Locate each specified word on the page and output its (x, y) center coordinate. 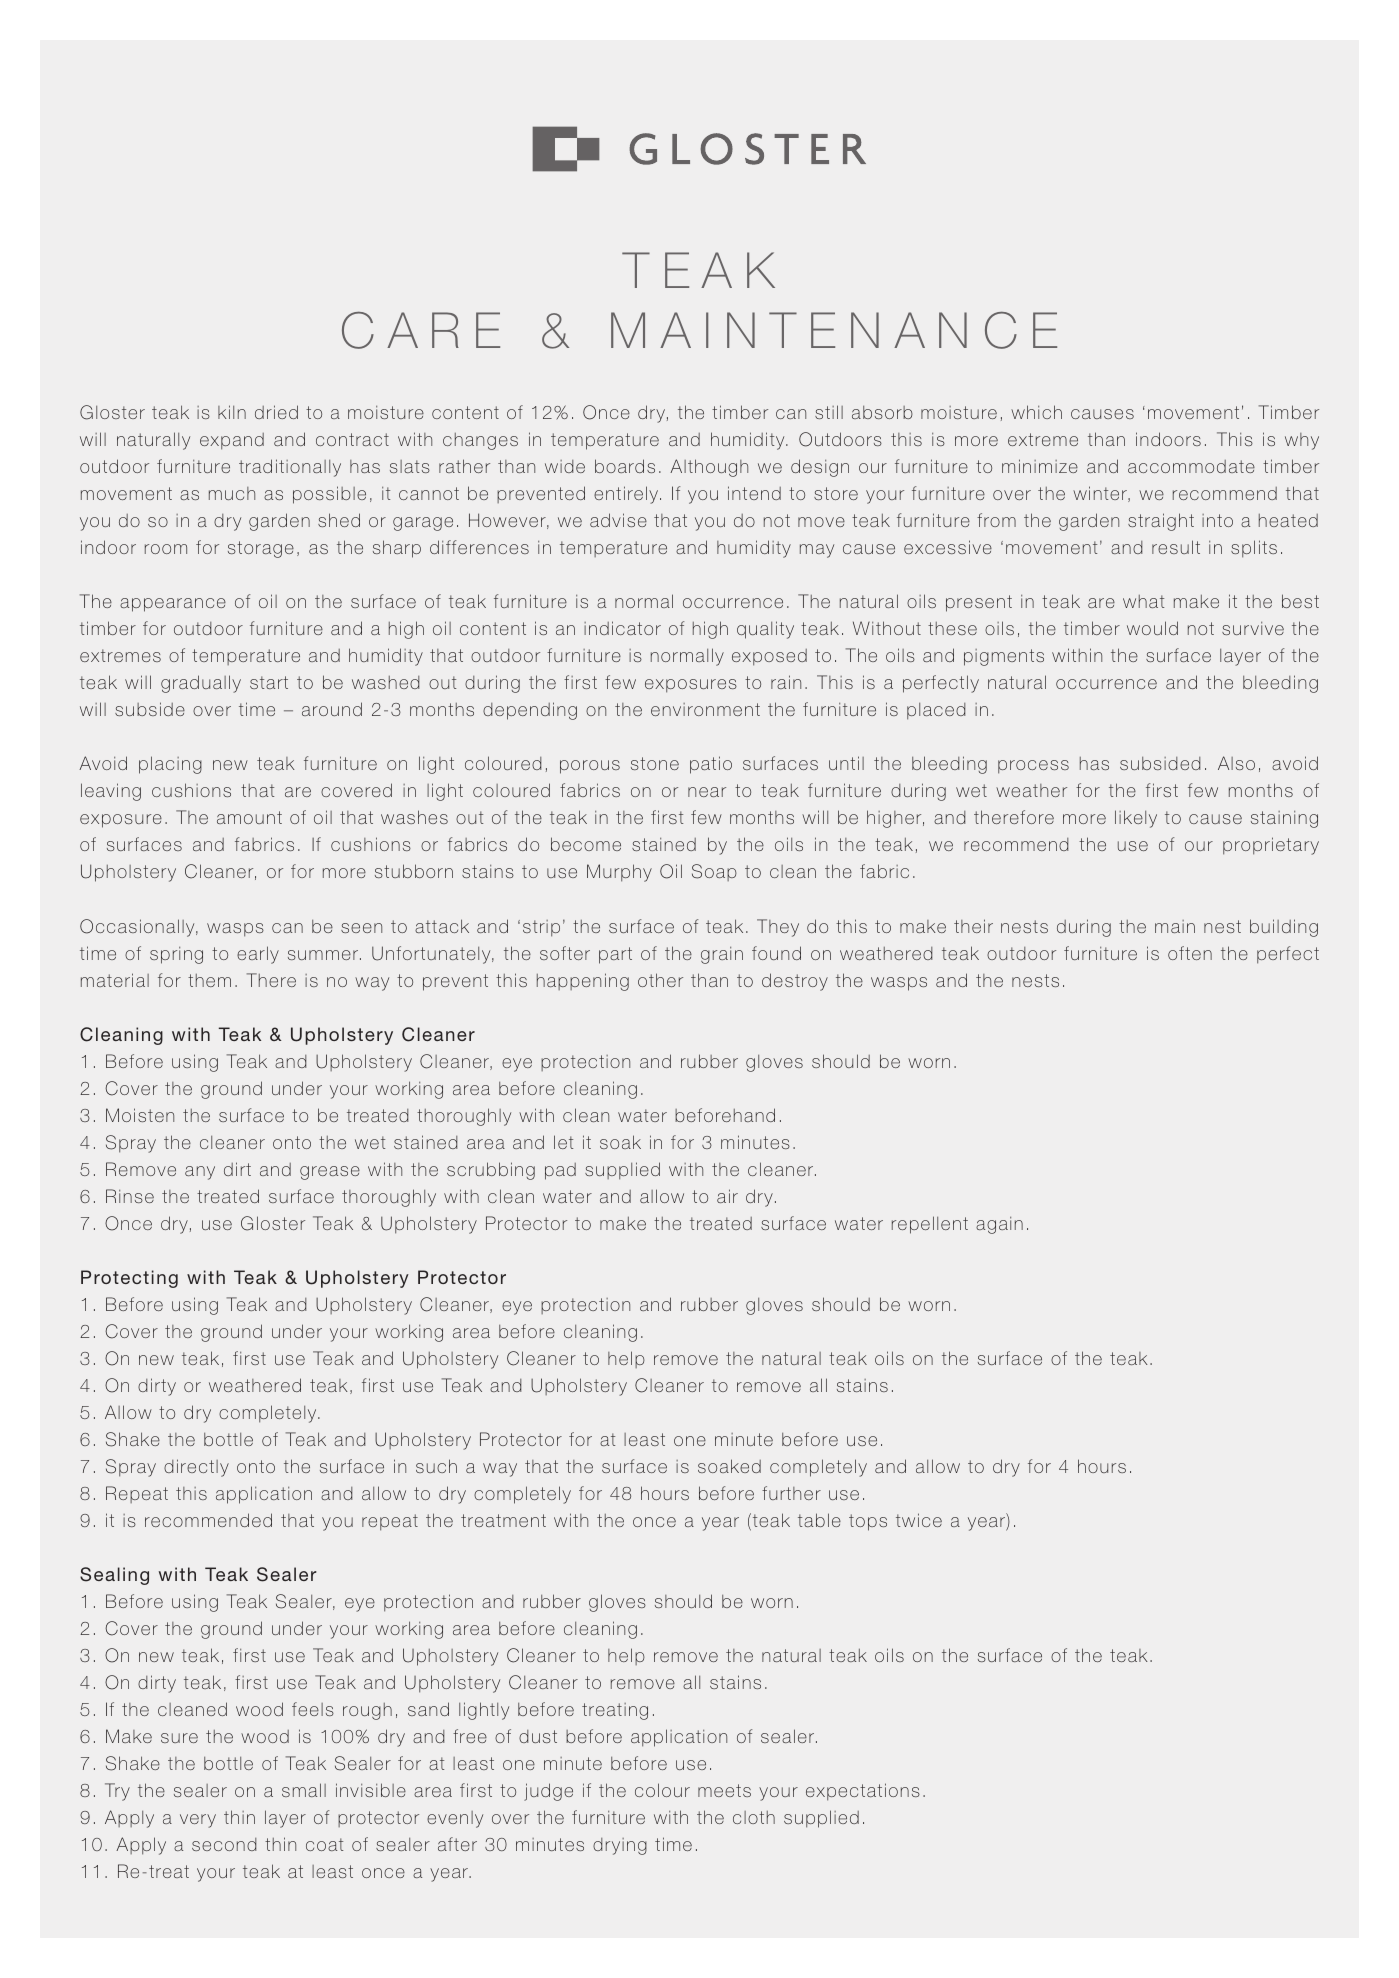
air (727, 1196)
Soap (714, 872)
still (829, 412)
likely (1136, 819)
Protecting (129, 1279)
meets (724, 1790)
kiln (232, 412)
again (999, 1225)
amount (249, 817)
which (1036, 412)
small (304, 1790)
